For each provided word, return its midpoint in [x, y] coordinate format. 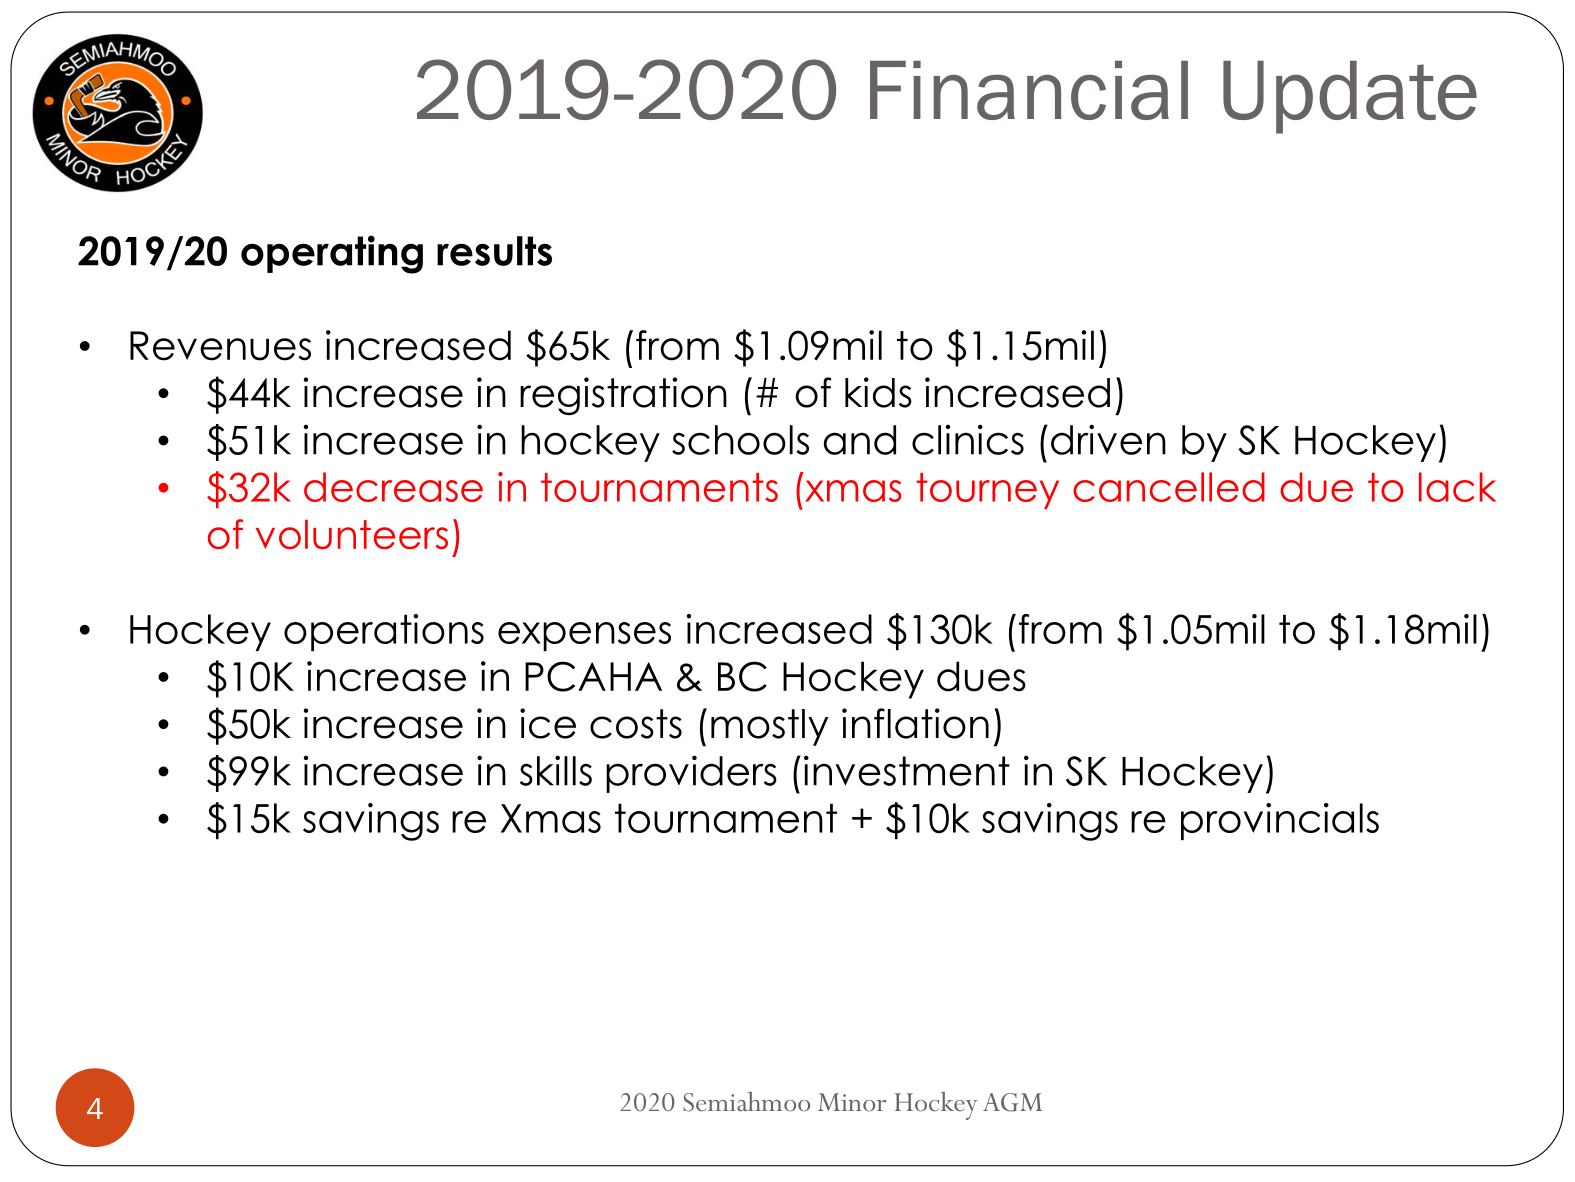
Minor [852, 1102]
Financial [1029, 90]
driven [1108, 439]
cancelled [1169, 487]
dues [981, 676]
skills [556, 770]
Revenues [220, 346]
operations [384, 632]
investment [907, 770]
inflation [915, 723]
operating [332, 254]
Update [1350, 97]
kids [878, 392]
